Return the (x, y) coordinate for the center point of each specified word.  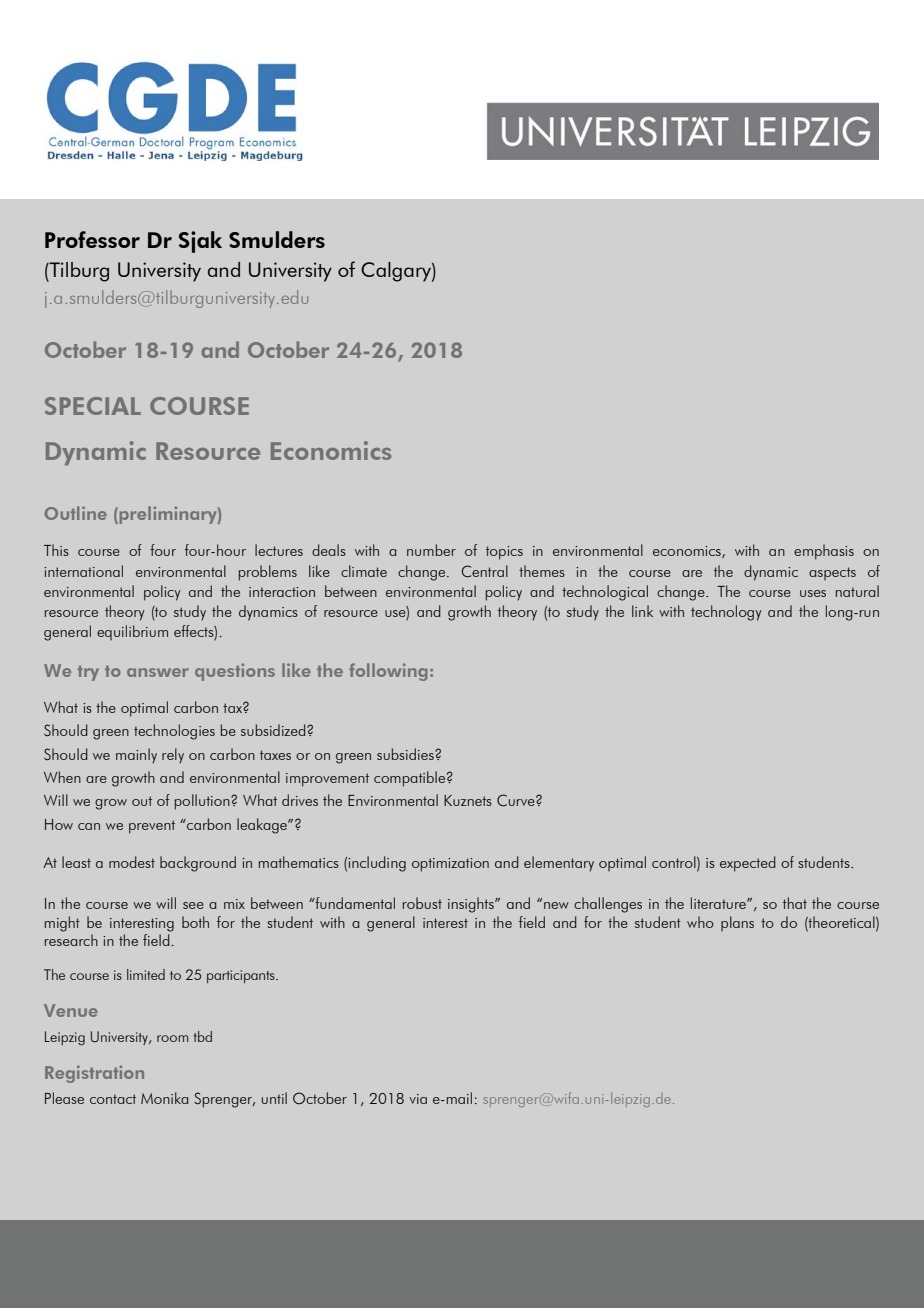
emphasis (824, 552)
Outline (76, 513)
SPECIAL (93, 406)
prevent (152, 827)
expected (748, 864)
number (431, 550)
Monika (164, 1098)
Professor (92, 239)
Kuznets (468, 800)
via (418, 1099)
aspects (832, 573)
